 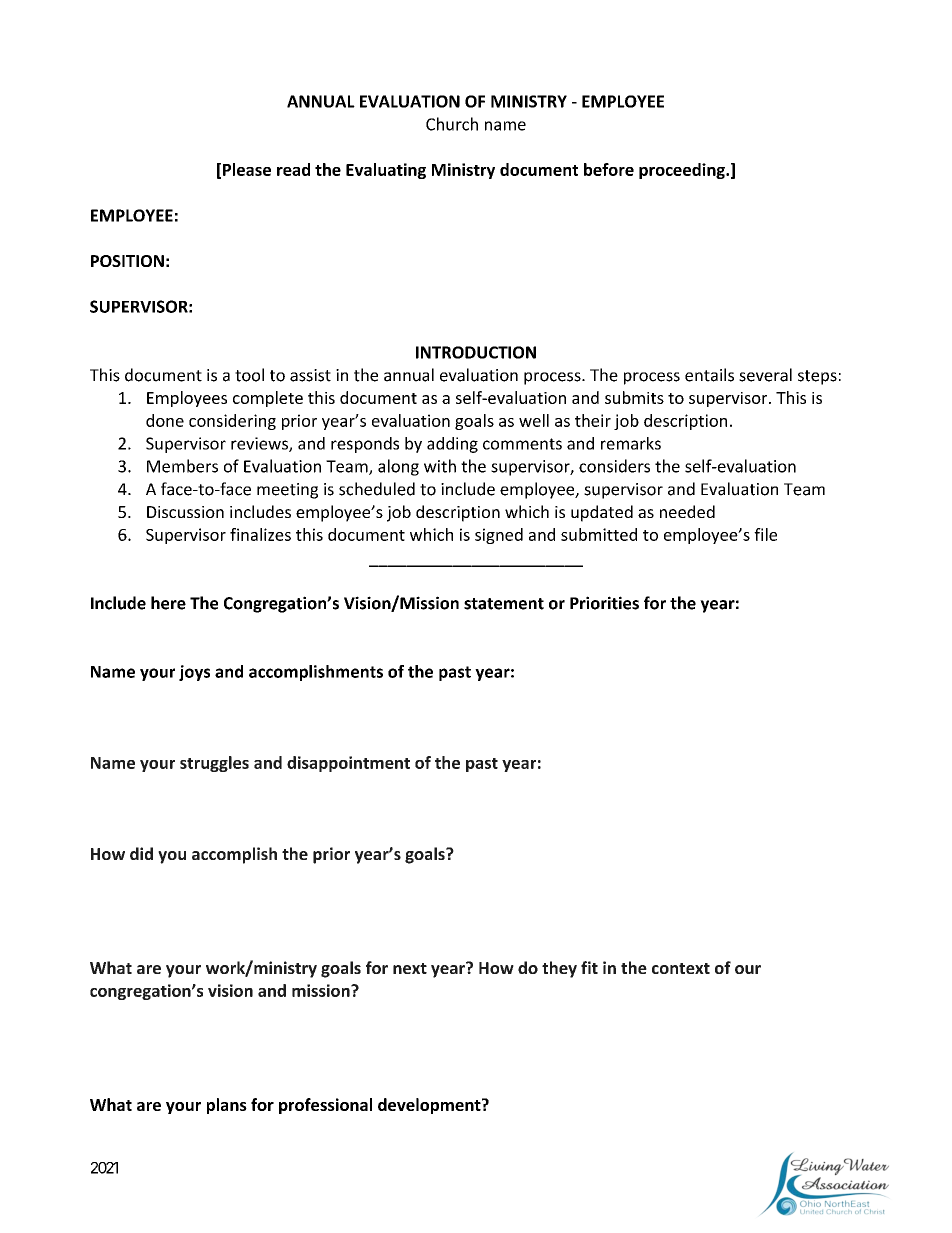 What do you see at coordinates (504, 604) in the screenshot?
I see `statement` at bounding box center [504, 604].
